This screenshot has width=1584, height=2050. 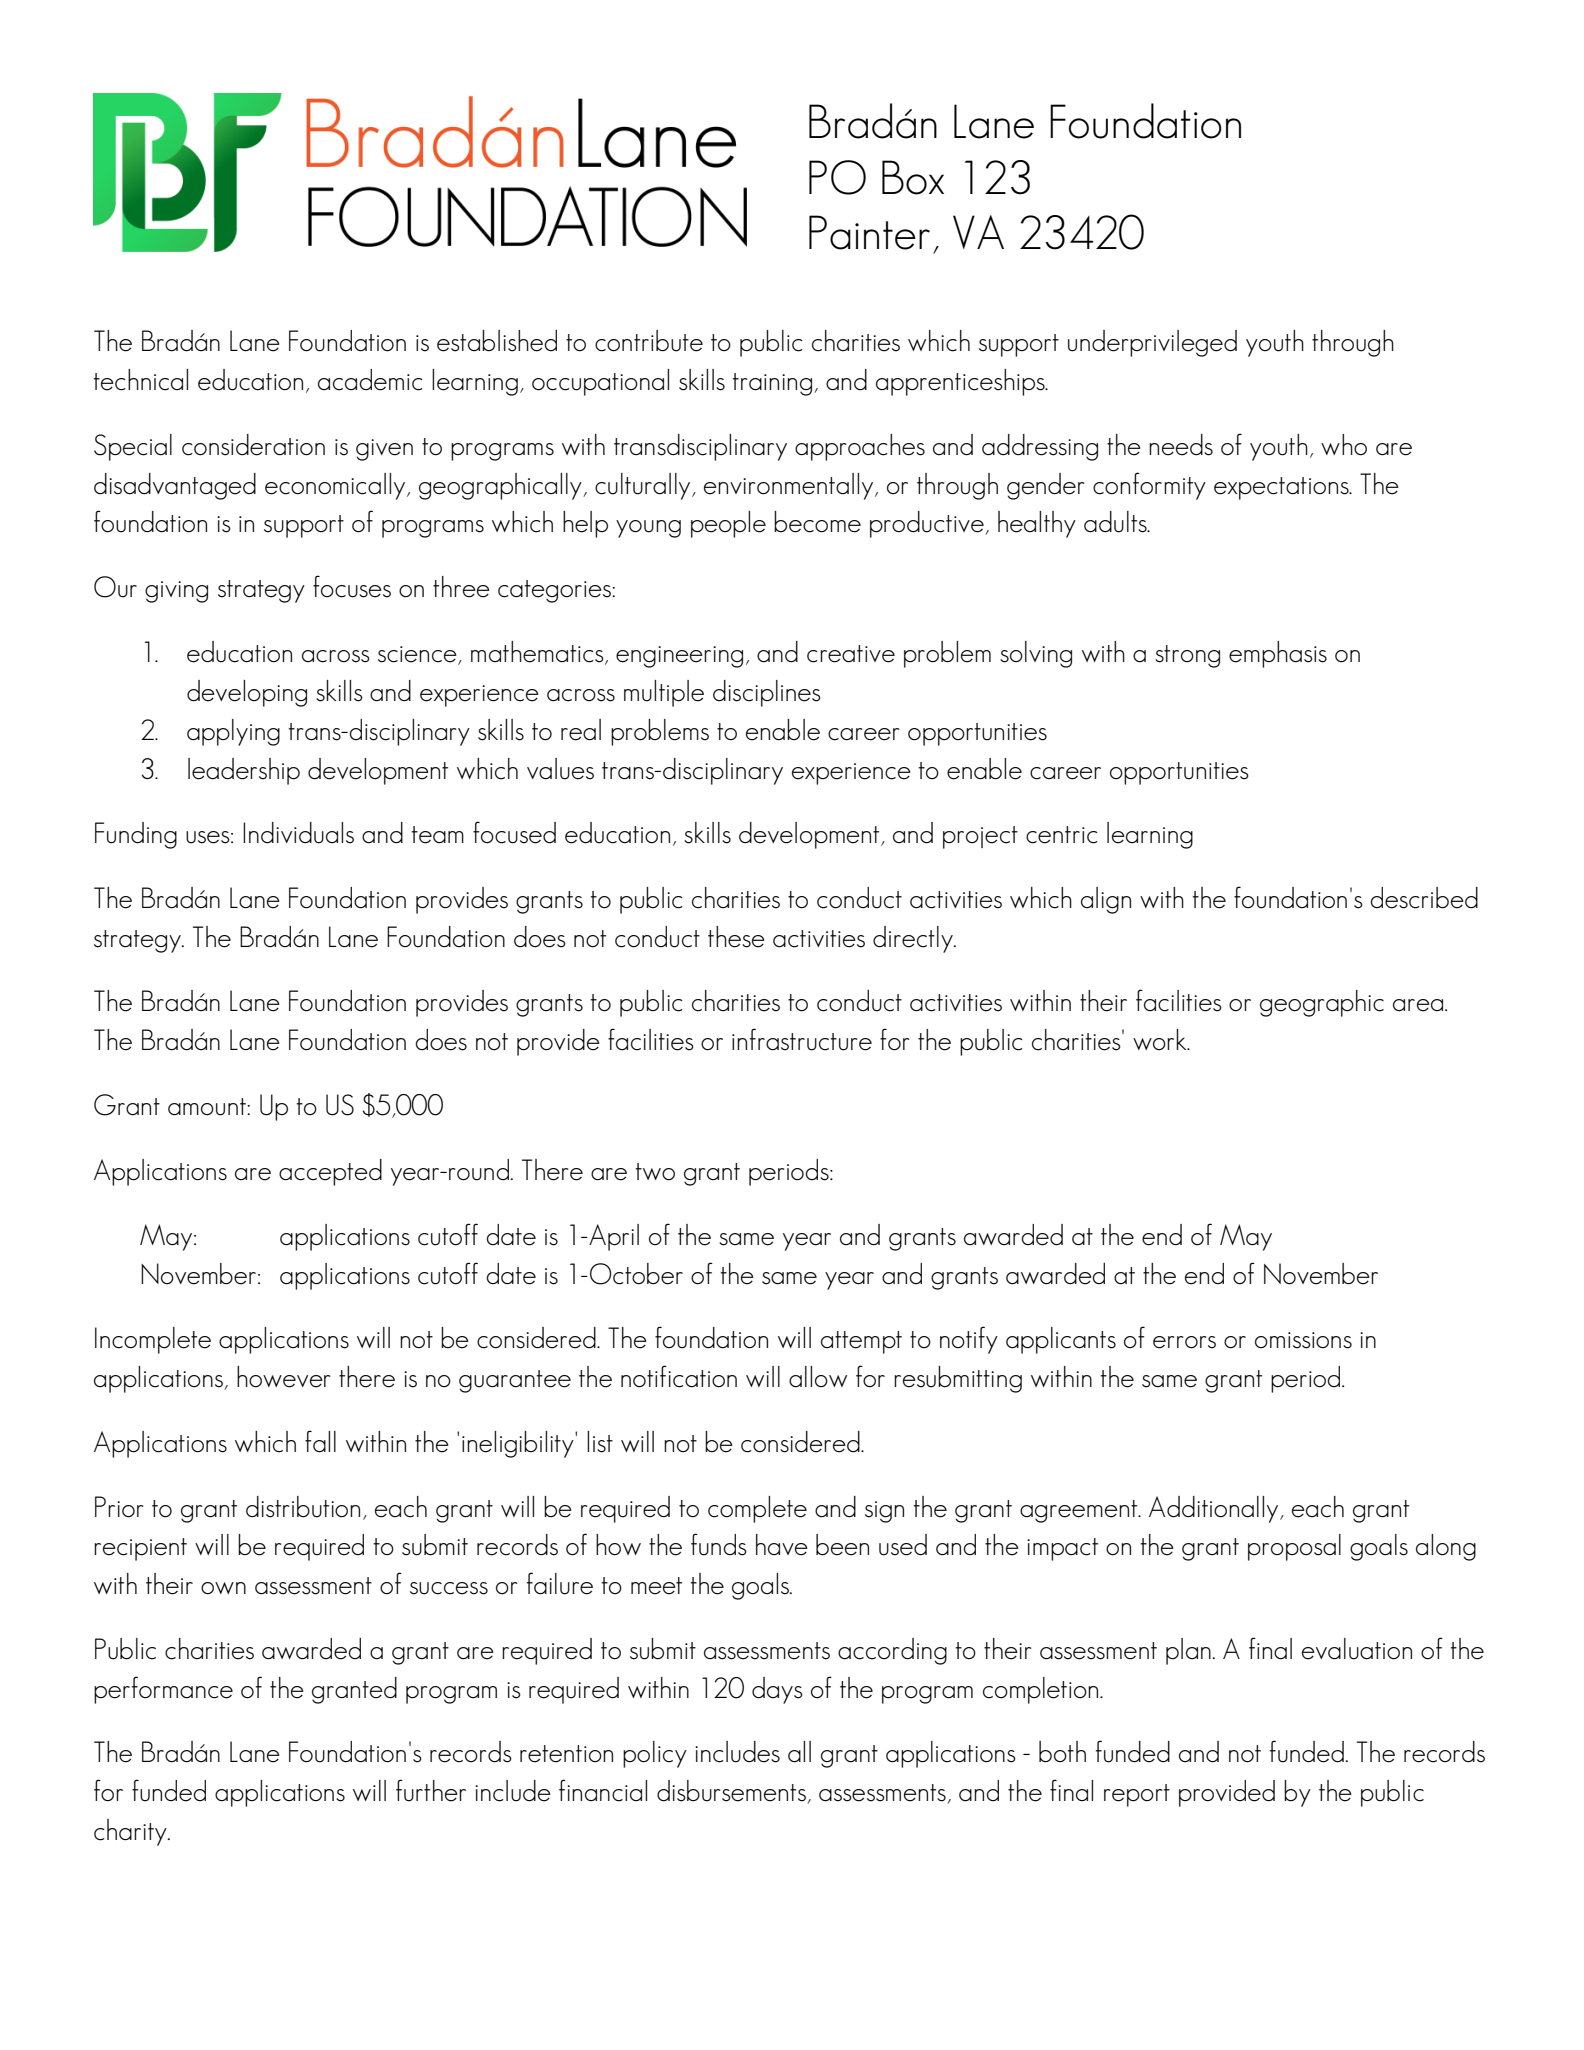 I want to click on amount, so click(x=208, y=1107).
